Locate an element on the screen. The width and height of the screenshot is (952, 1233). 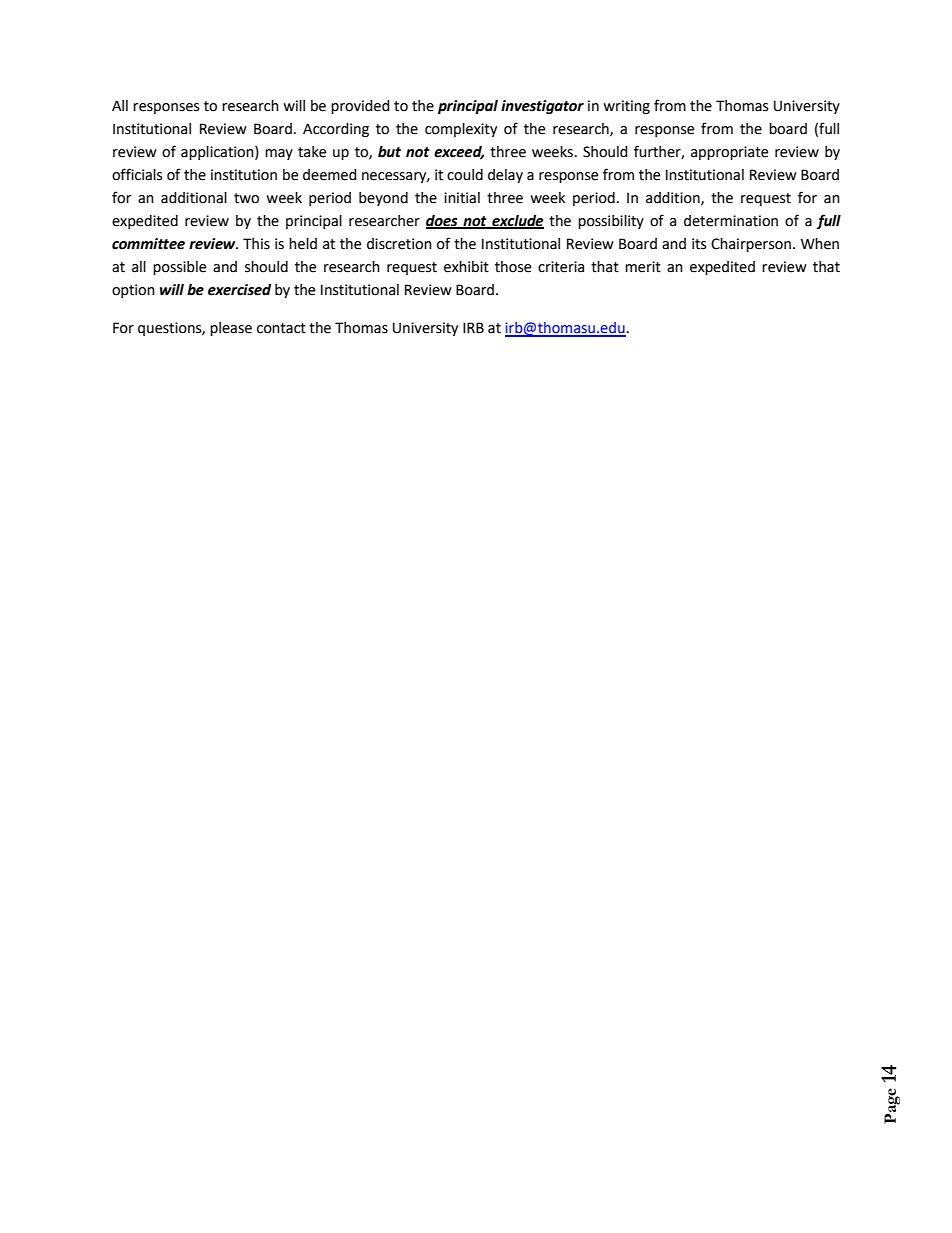
appropriate is located at coordinates (729, 153).
